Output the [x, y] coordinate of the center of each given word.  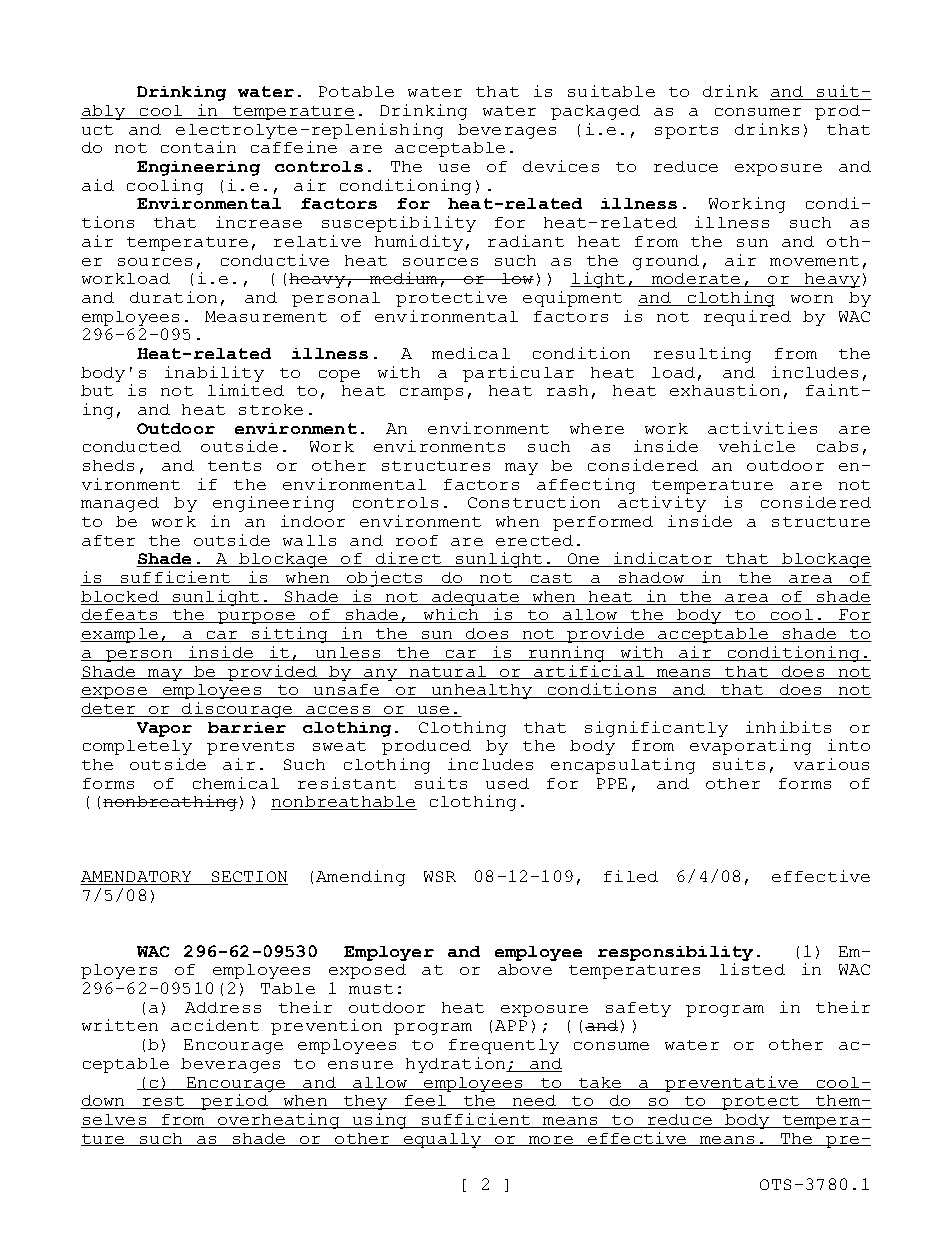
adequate [475, 598]
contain [198, 147]
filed [631, 876]
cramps [431, 394]
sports [686, 132]
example [120, 635]
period [234, 1102]
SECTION [248, 878]
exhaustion [725, 390]
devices [561, 166]
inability [214, 374]
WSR [440, 876]
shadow [651, 579]
